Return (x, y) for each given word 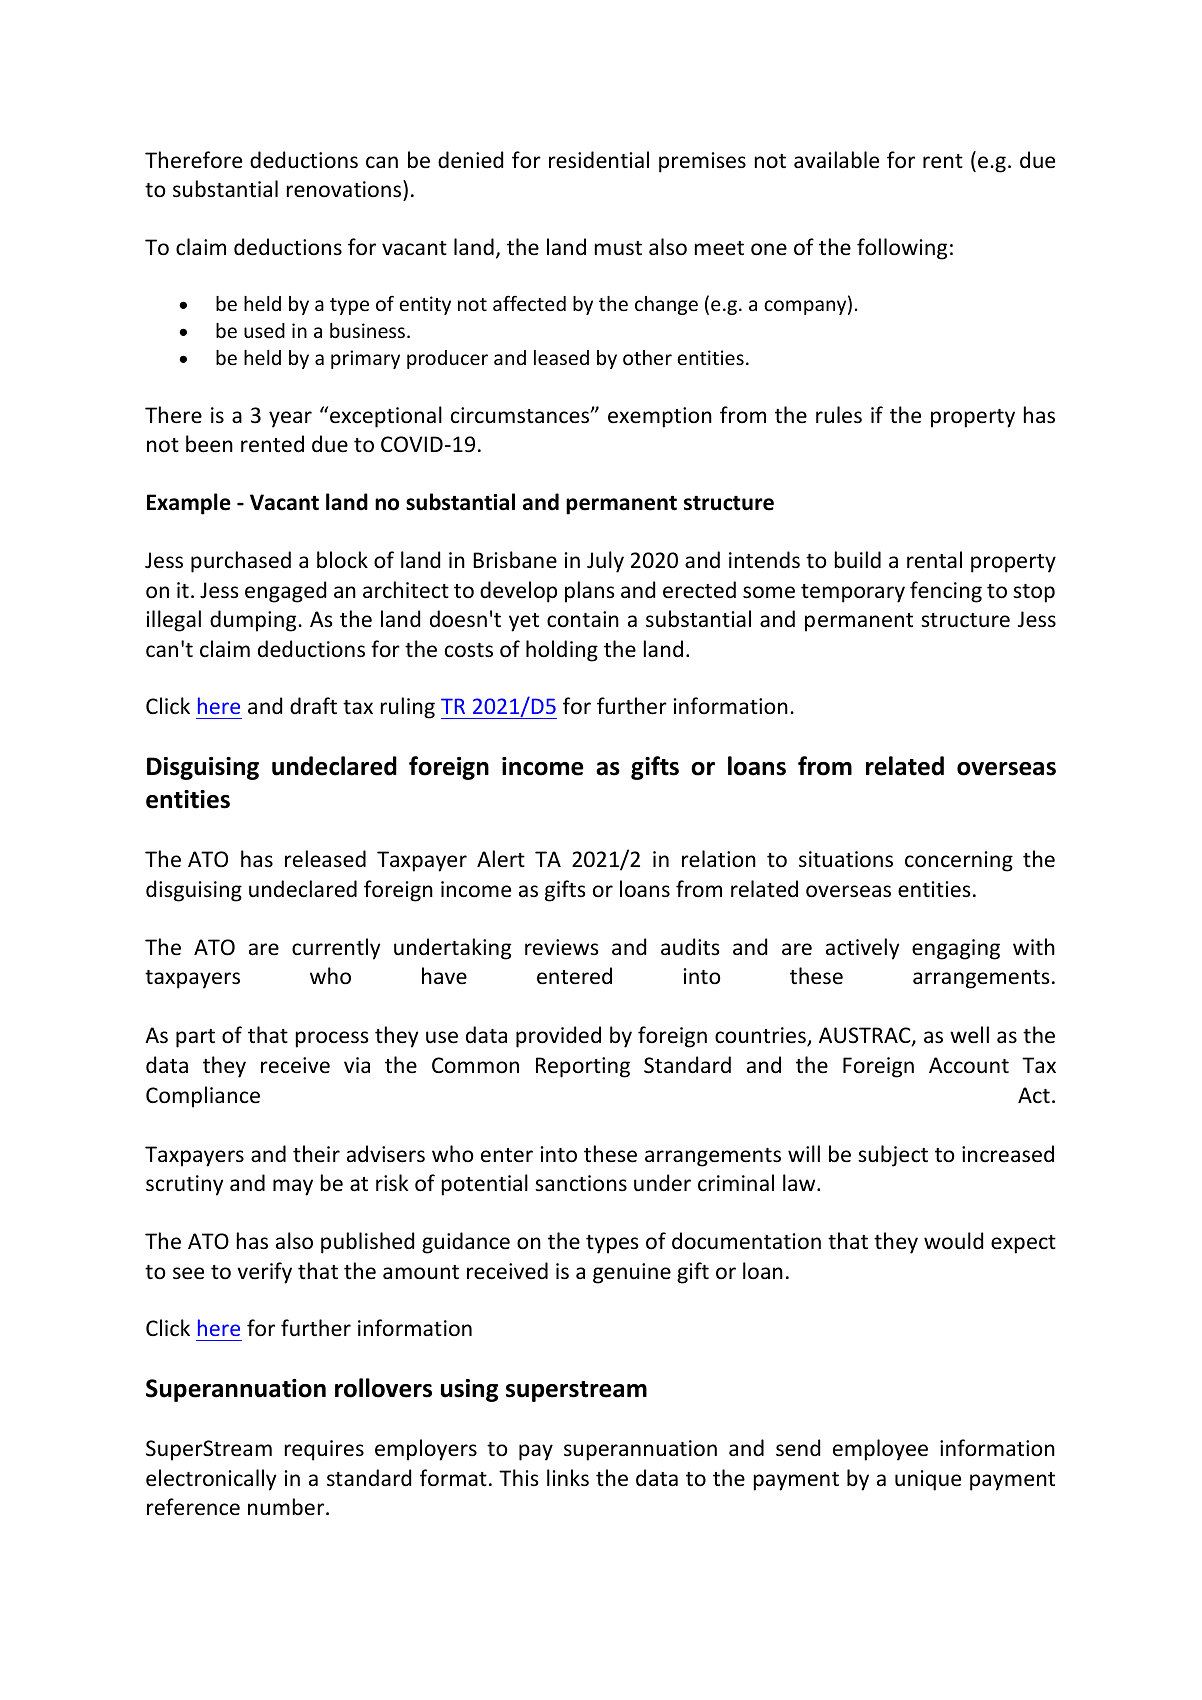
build (858, 559)
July (605, 562)
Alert (501, 859)
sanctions (581, 1183)
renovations (345, 189)
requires (324, 1450)
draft (313, 705)
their (316, 1154)
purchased (241, 562)
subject (893, 1156)
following (902, 249)
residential (599, 160)
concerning (959, 861)
